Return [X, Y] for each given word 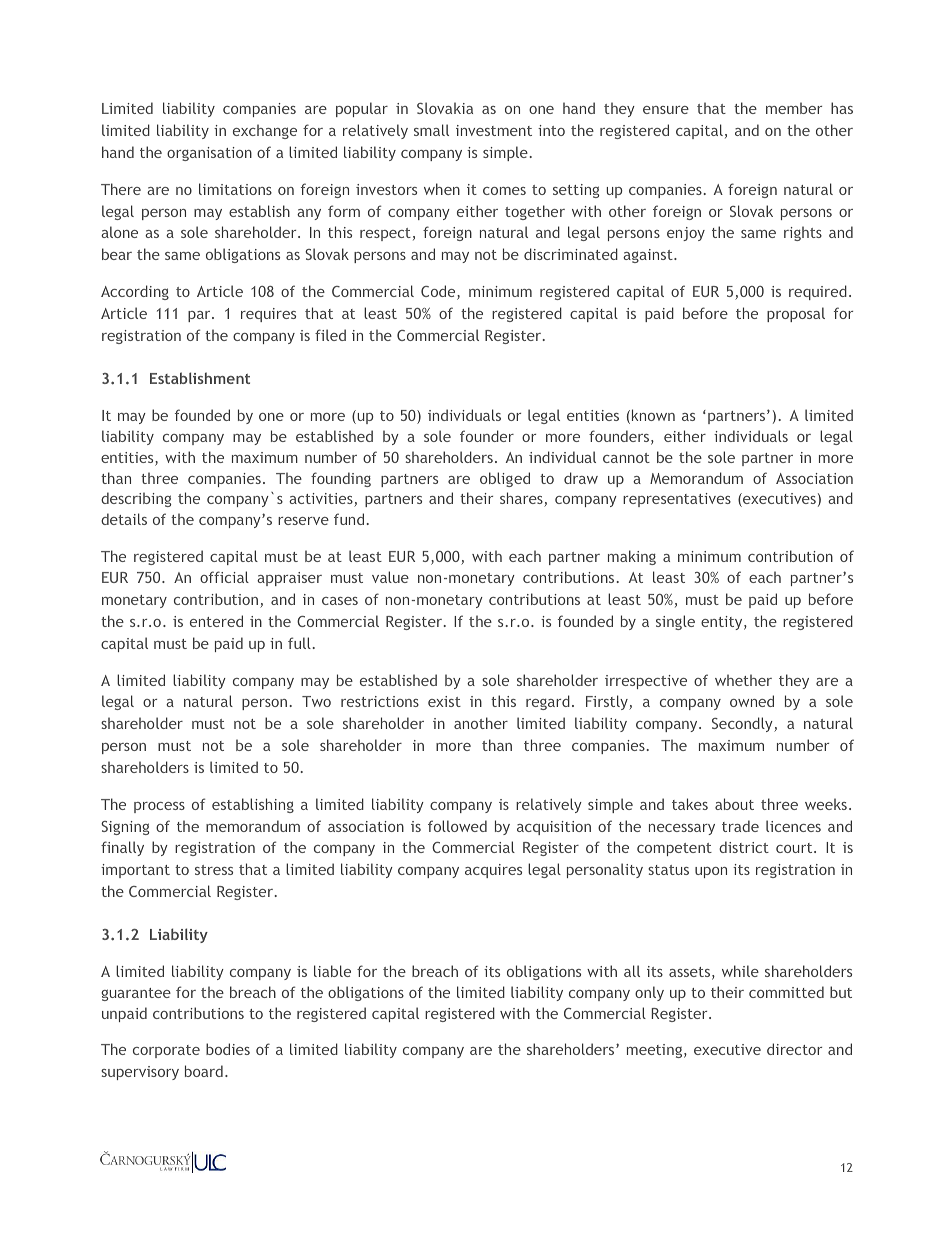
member [794, 108]
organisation [209, 154]
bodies [228, 1049]
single [675, 622]
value [390, 577]
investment [494, 130]
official [224, 577]
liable [332, 971]
